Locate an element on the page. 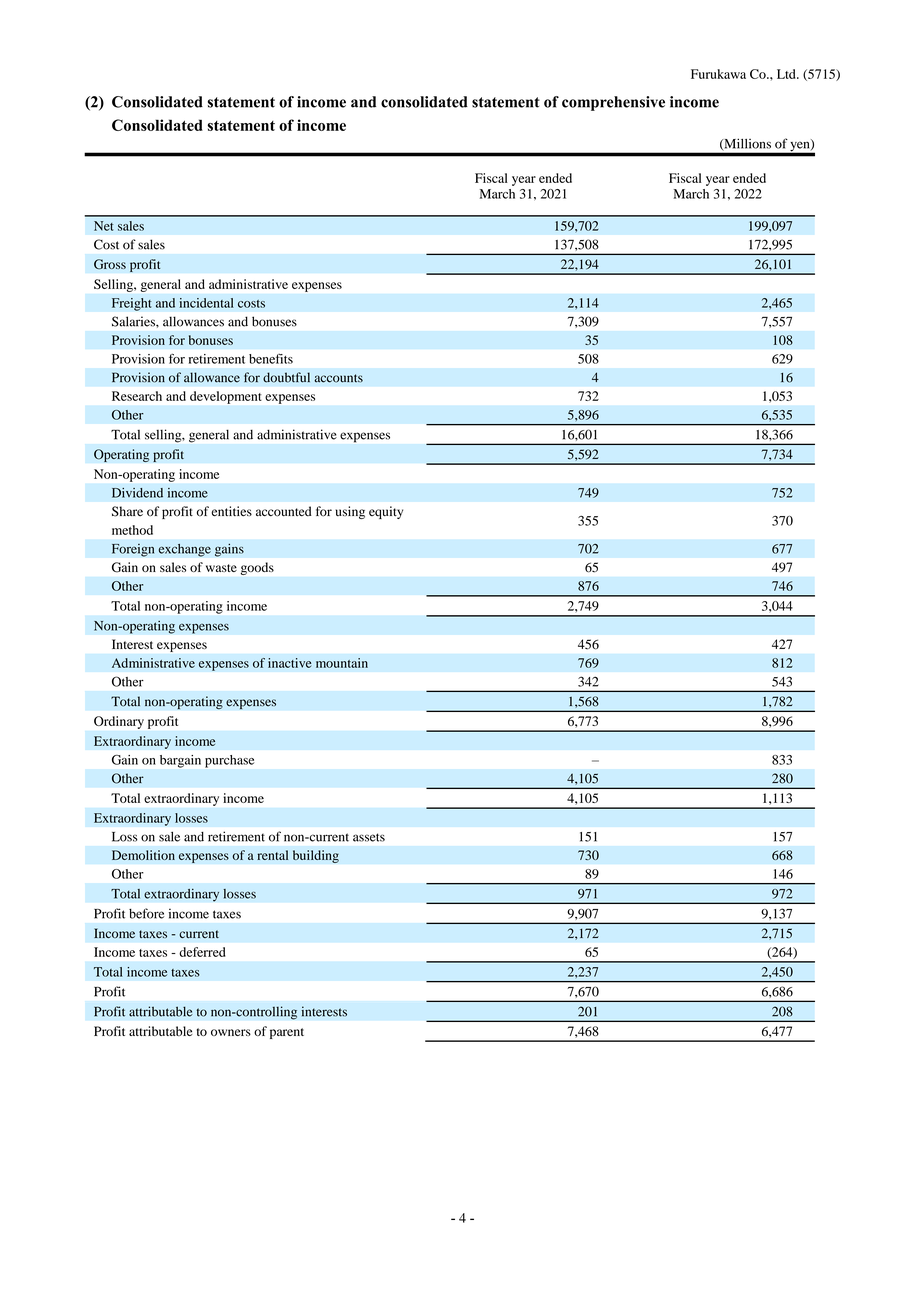 This image has height=1308, width=924. Net is located at coordinates (103, 226).
